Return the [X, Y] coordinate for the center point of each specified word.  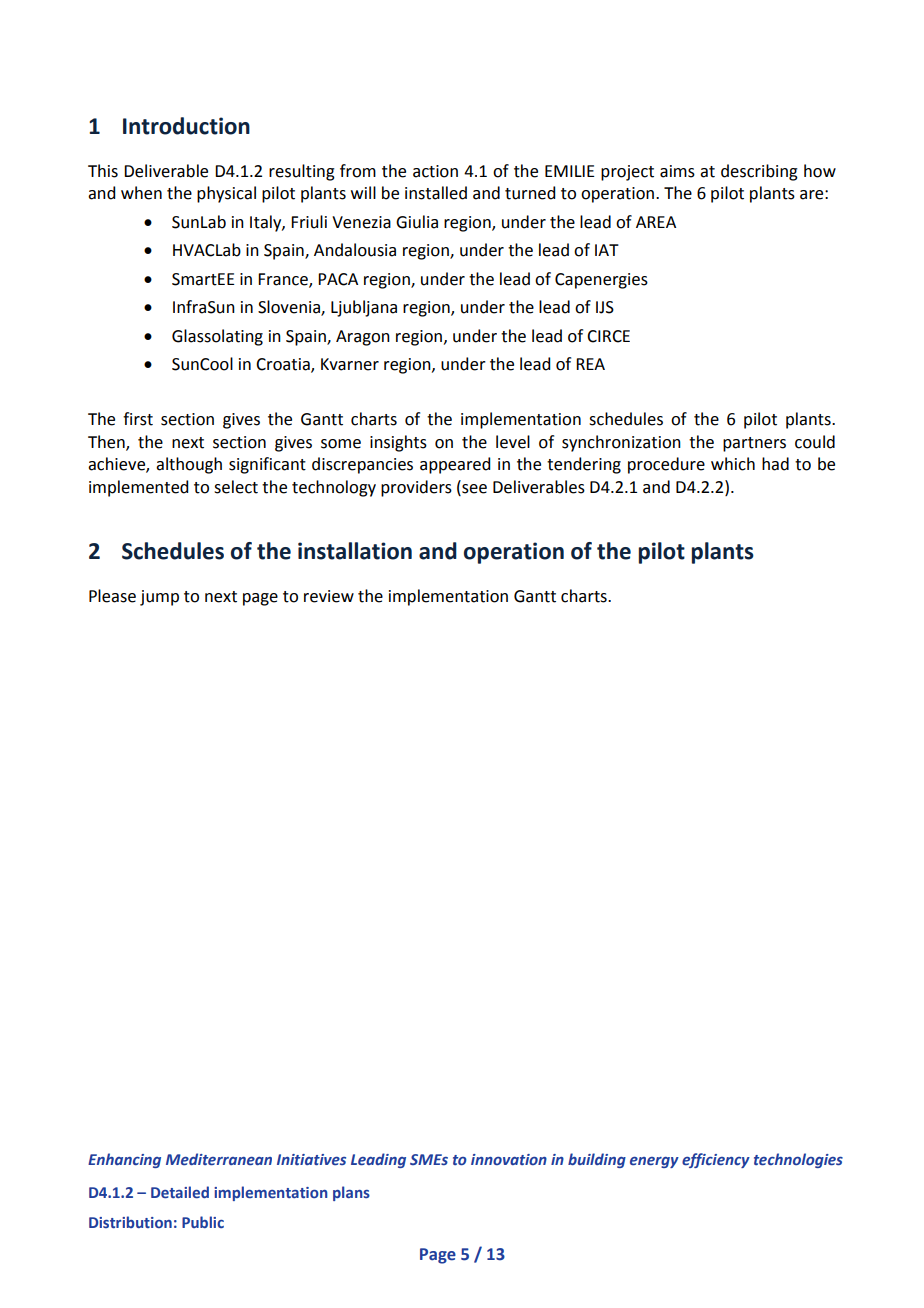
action [435, 171]
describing [759, 172]
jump [159, 598]
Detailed [180, 1192]
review [329, 596]
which [733, 464]
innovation [509, 1159]
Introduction [186, 126]
